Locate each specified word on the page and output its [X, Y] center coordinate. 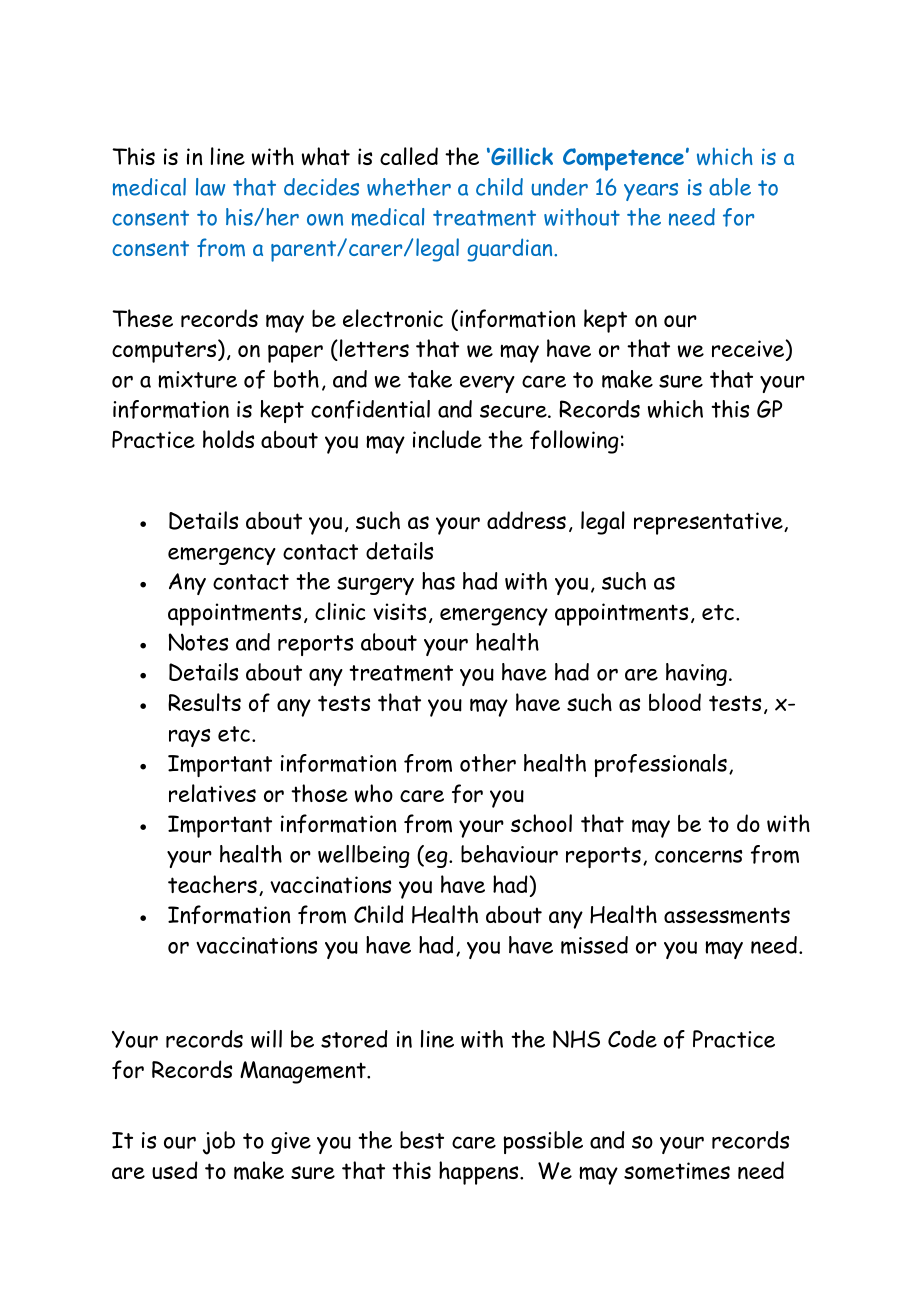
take [430, 379]
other [488, 763]
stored [354, 1039]
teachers [212, 884]
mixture [197, 380]
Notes [198, 642]
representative [709, 523]
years [651, 192]
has [438, 581]
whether [409, 187]
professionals [660, 765]
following [574, 442]
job [219, 1143]
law [210, 187]
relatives [212, 793]
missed [594, 945]
